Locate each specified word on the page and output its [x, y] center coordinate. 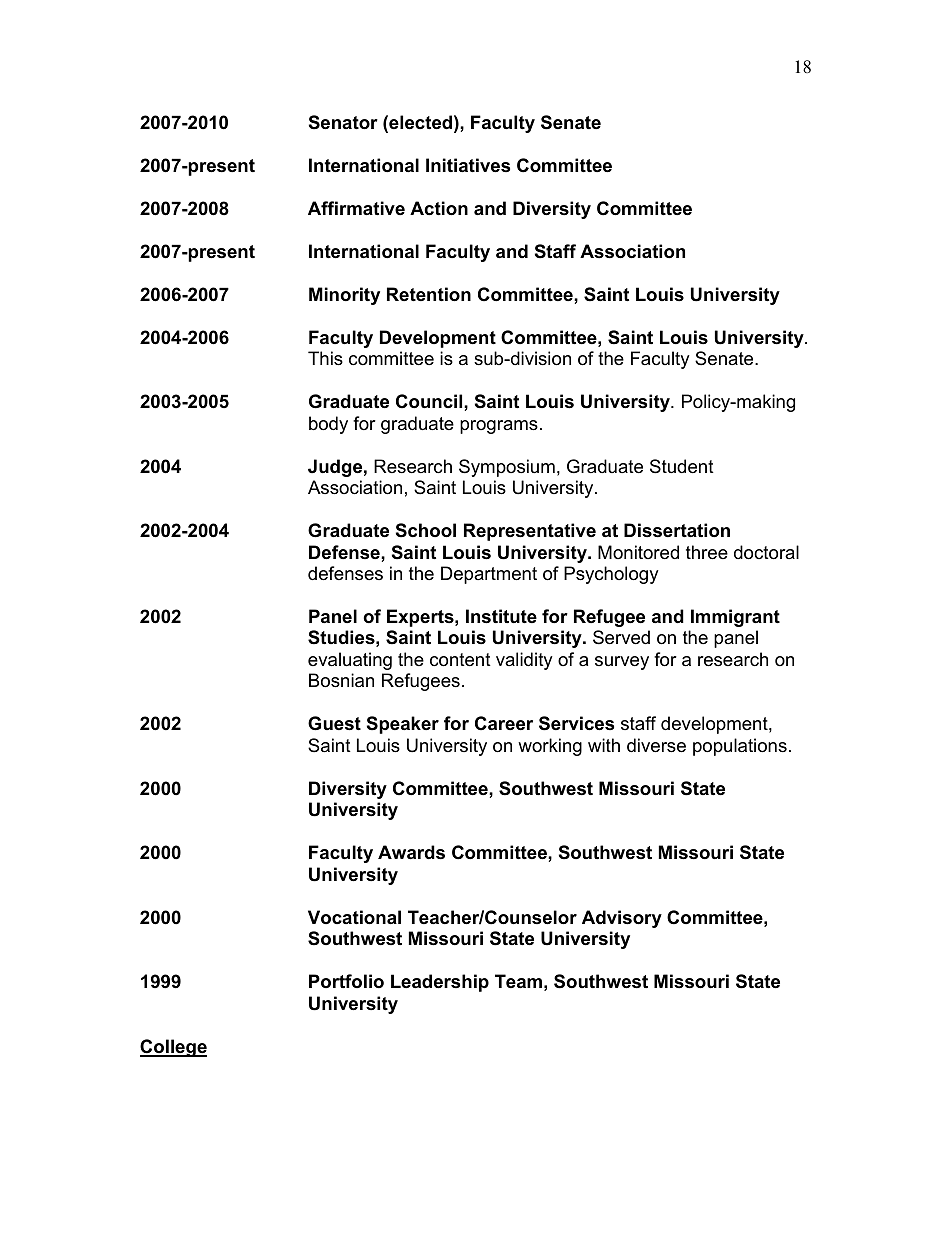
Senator [343, 122]
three [707, 552]
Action [439, 208]
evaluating [350, 661]
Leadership [440, 983]
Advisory [622, 919]
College [173, 1048]
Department [489, 575]
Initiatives [468, 165]
